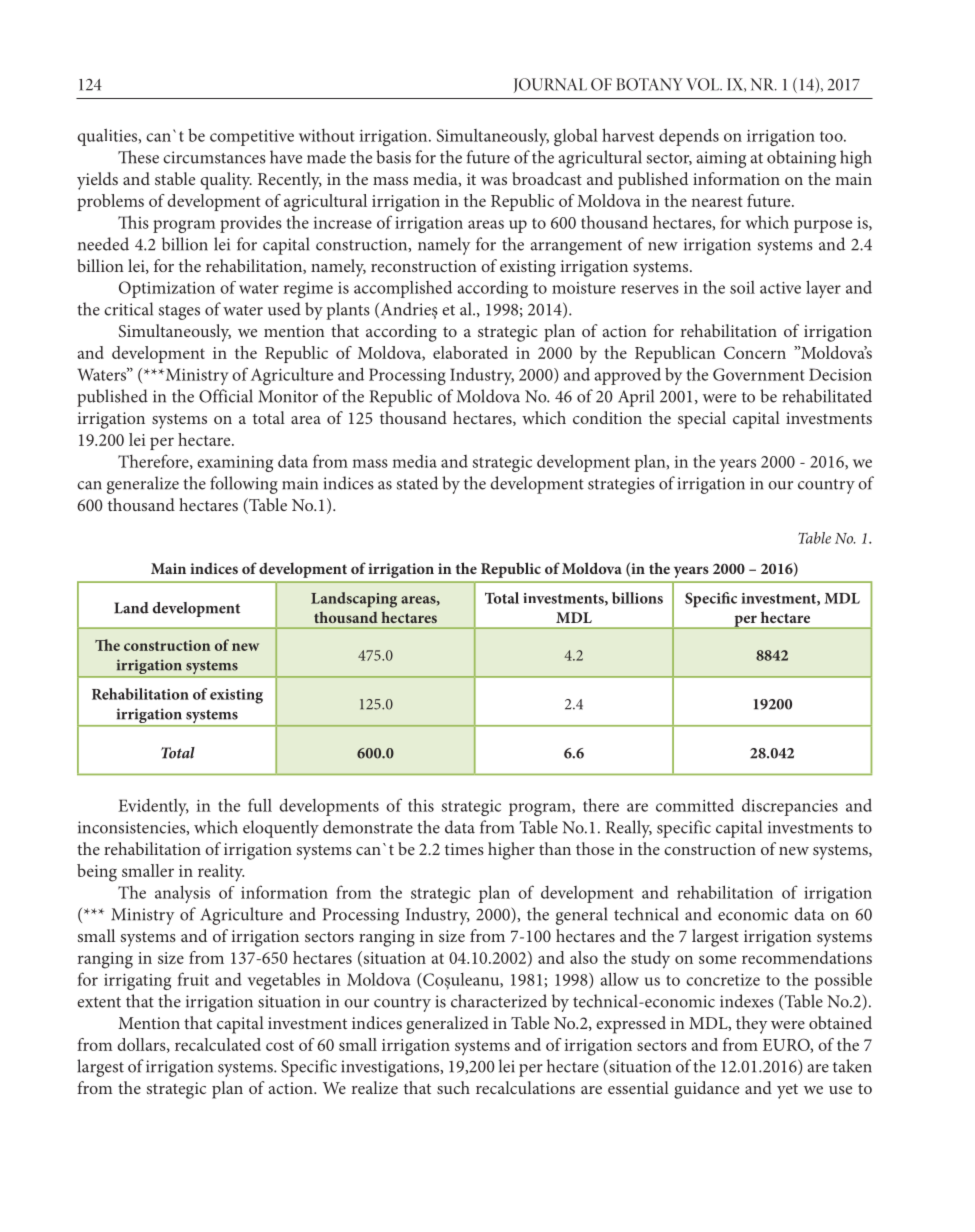 The width and height of the screenshot is (975, 1232). Describe the element at coordinates (214, 157) in the screenshot. I see `circumstances` at that location.
